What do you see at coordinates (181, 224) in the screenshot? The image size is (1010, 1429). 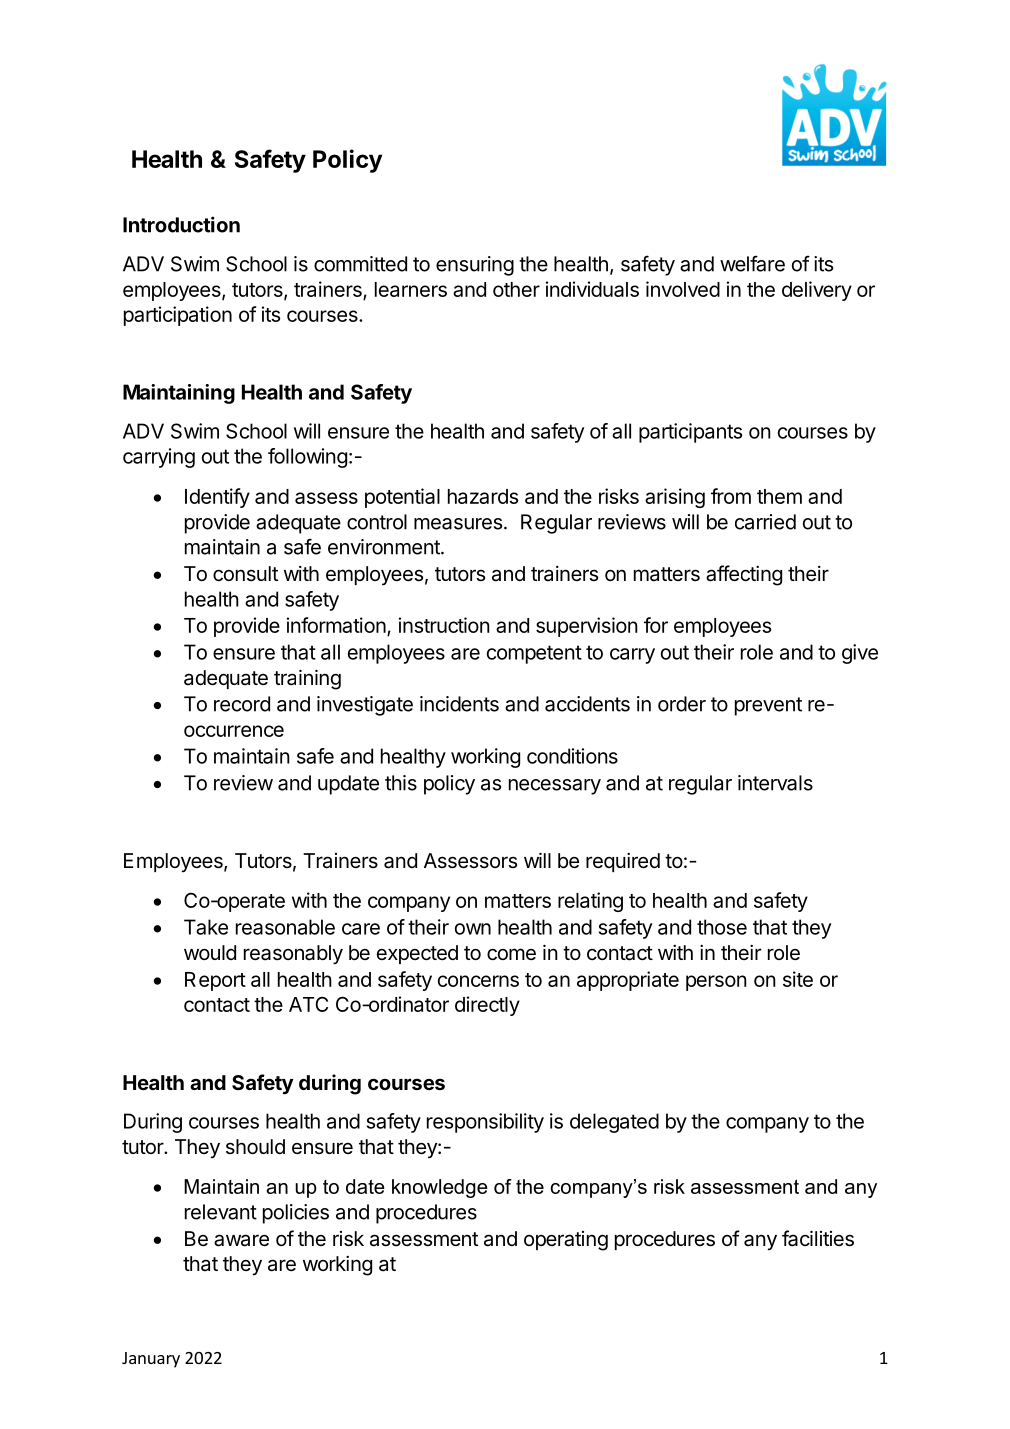 I see `Introduction` at bounding box center [181, 224].
